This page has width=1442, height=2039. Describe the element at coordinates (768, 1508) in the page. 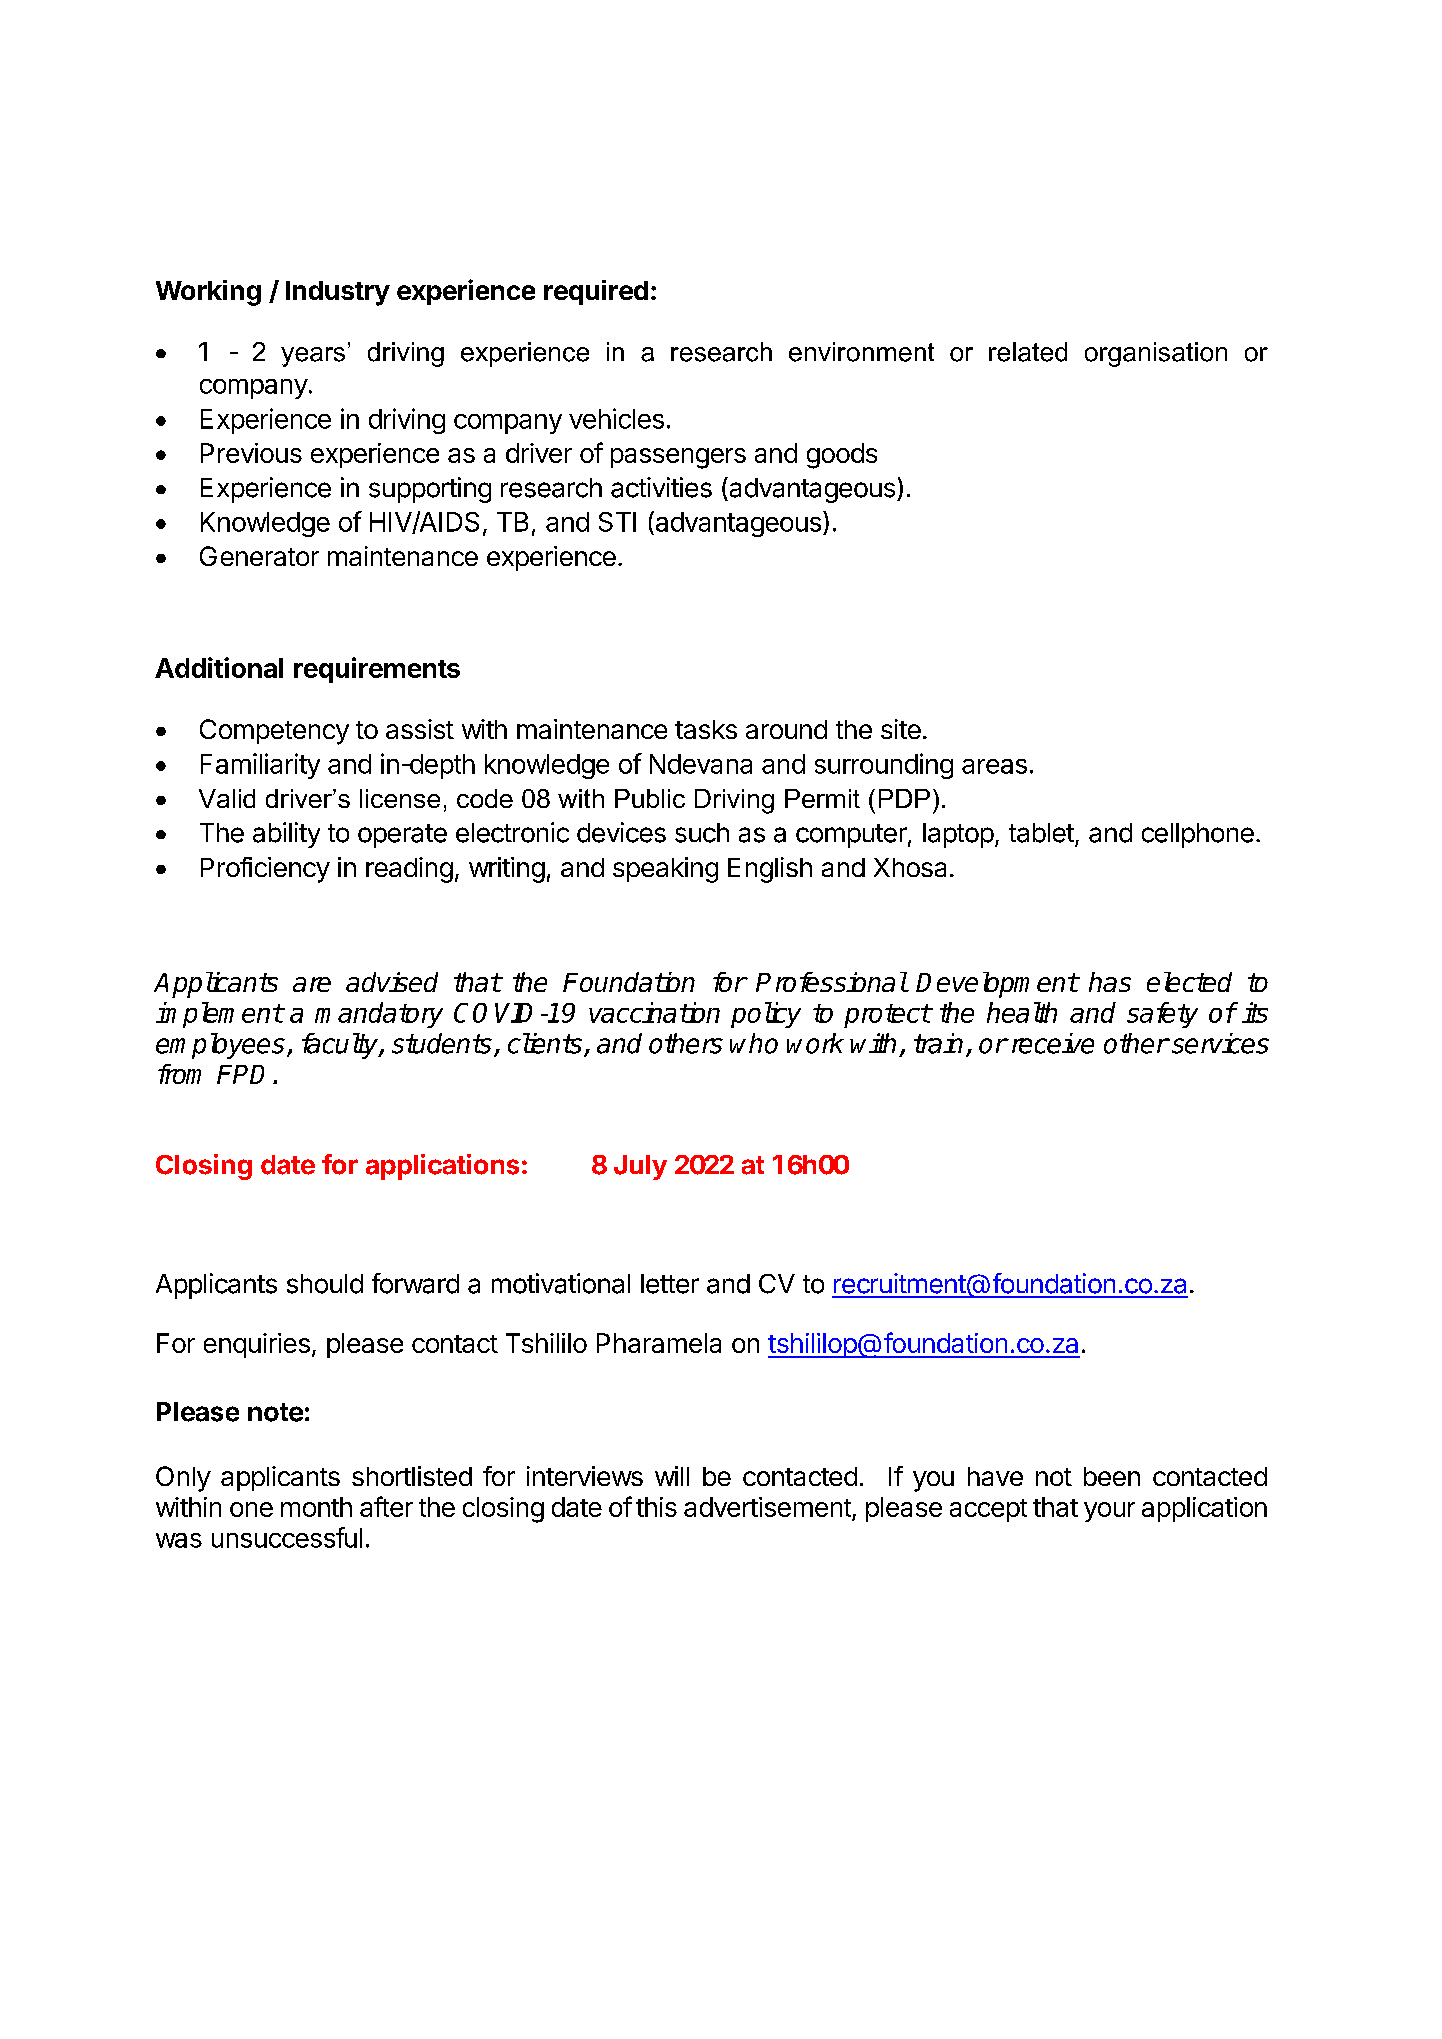

I see `advertisement` at that location.
